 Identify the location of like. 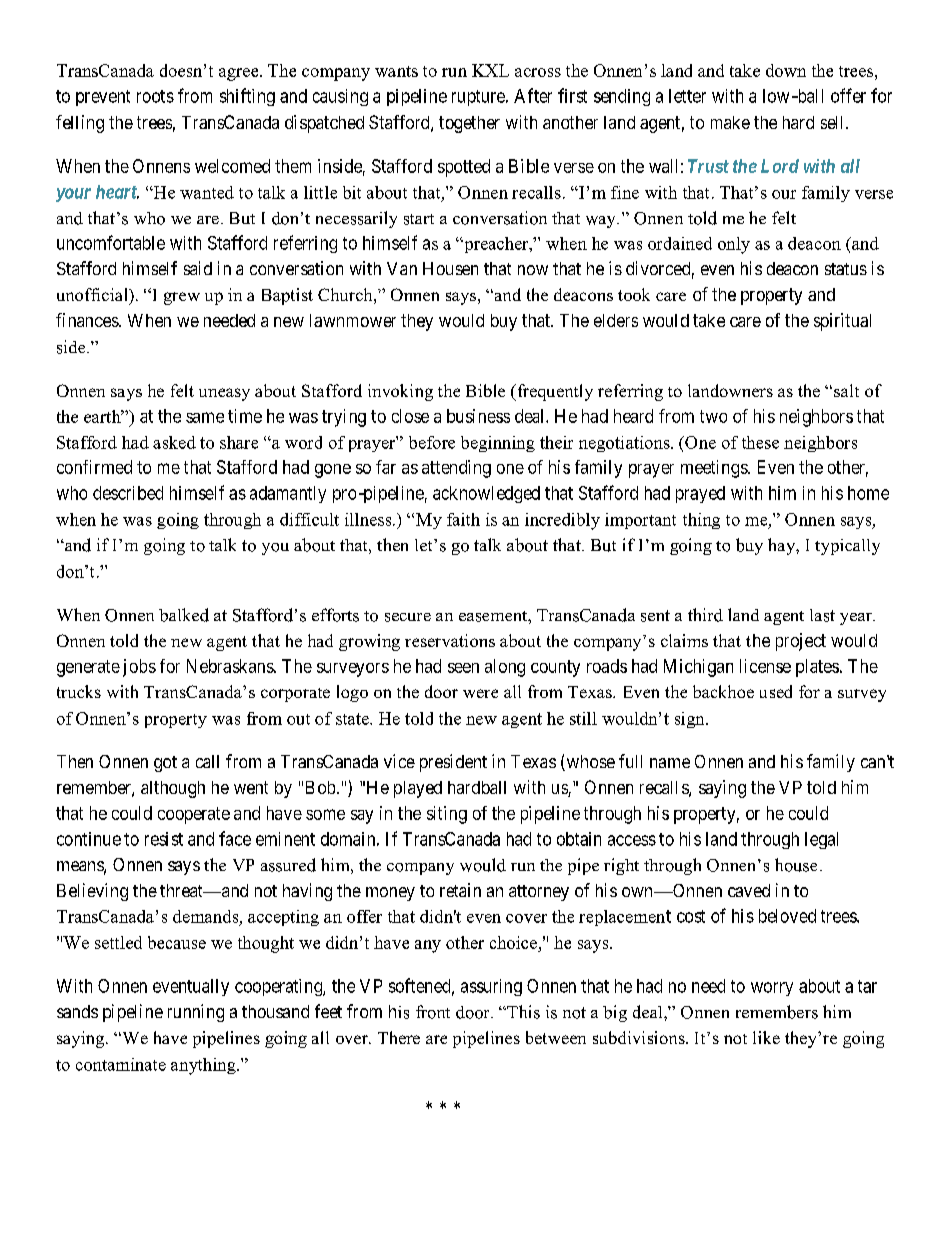
(766, 1037).
